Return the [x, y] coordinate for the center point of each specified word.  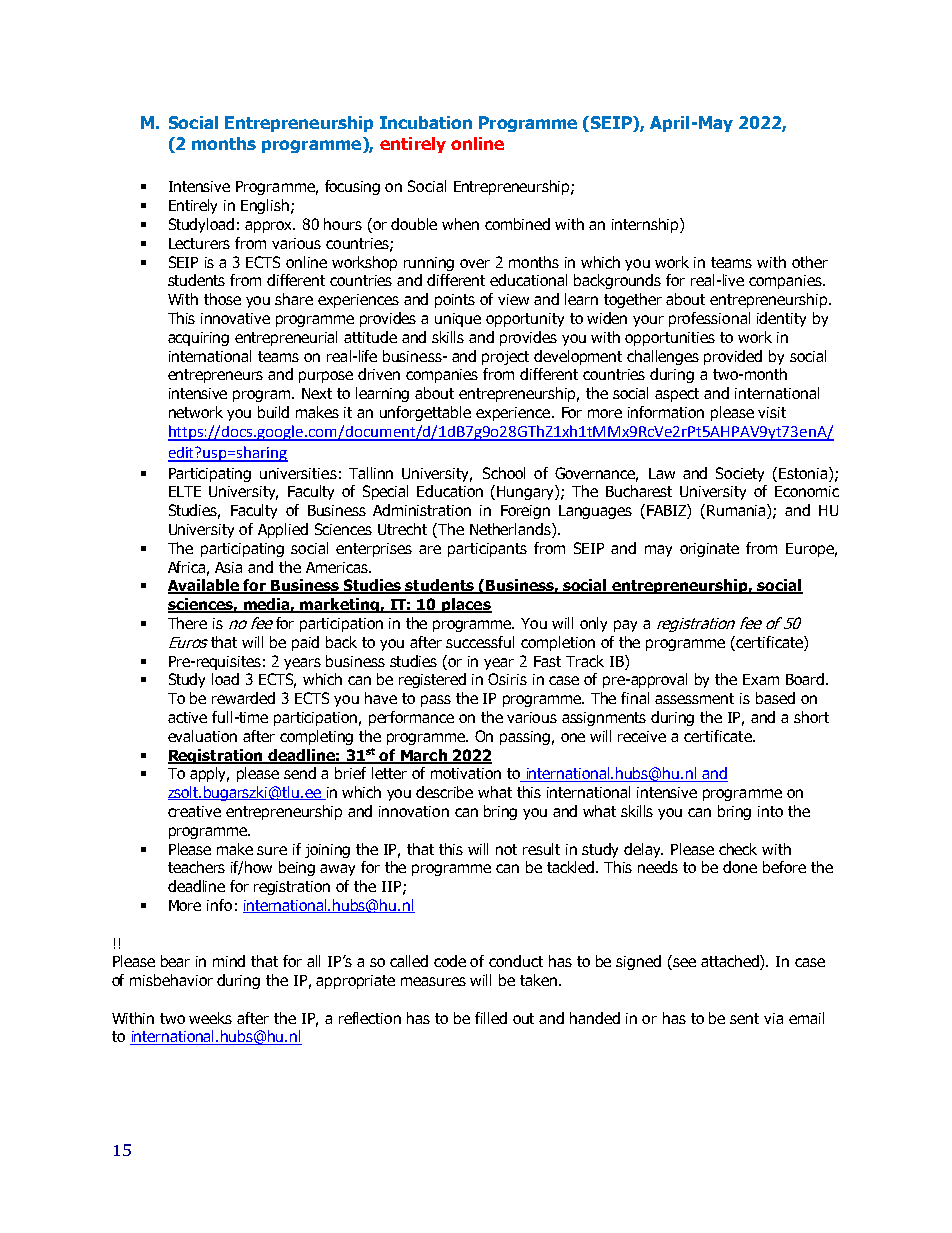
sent [744, 1018]
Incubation [426, 122]
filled [491, 1018]
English [265, 206]
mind [229, 961]
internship [646, 225]
